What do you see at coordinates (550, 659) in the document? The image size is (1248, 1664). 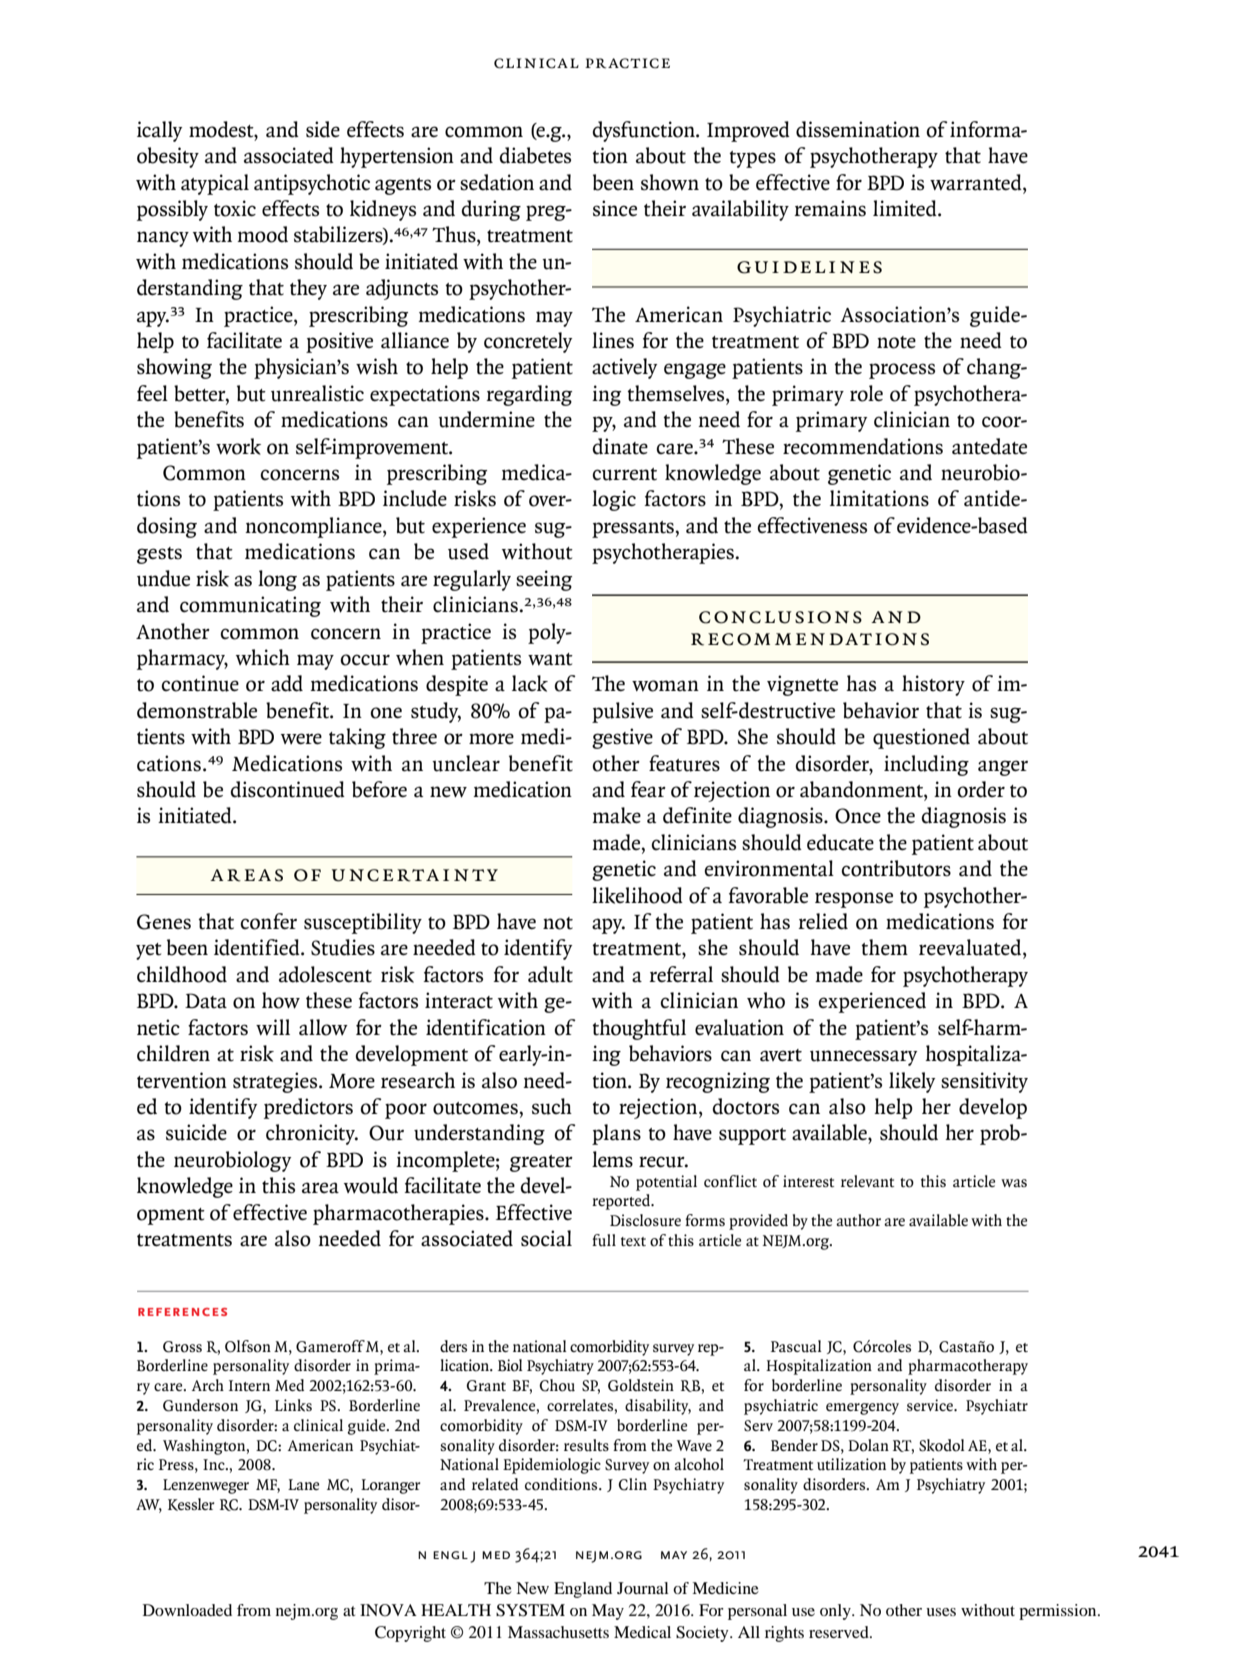 I see `want` at bounding box center [550, 659].
